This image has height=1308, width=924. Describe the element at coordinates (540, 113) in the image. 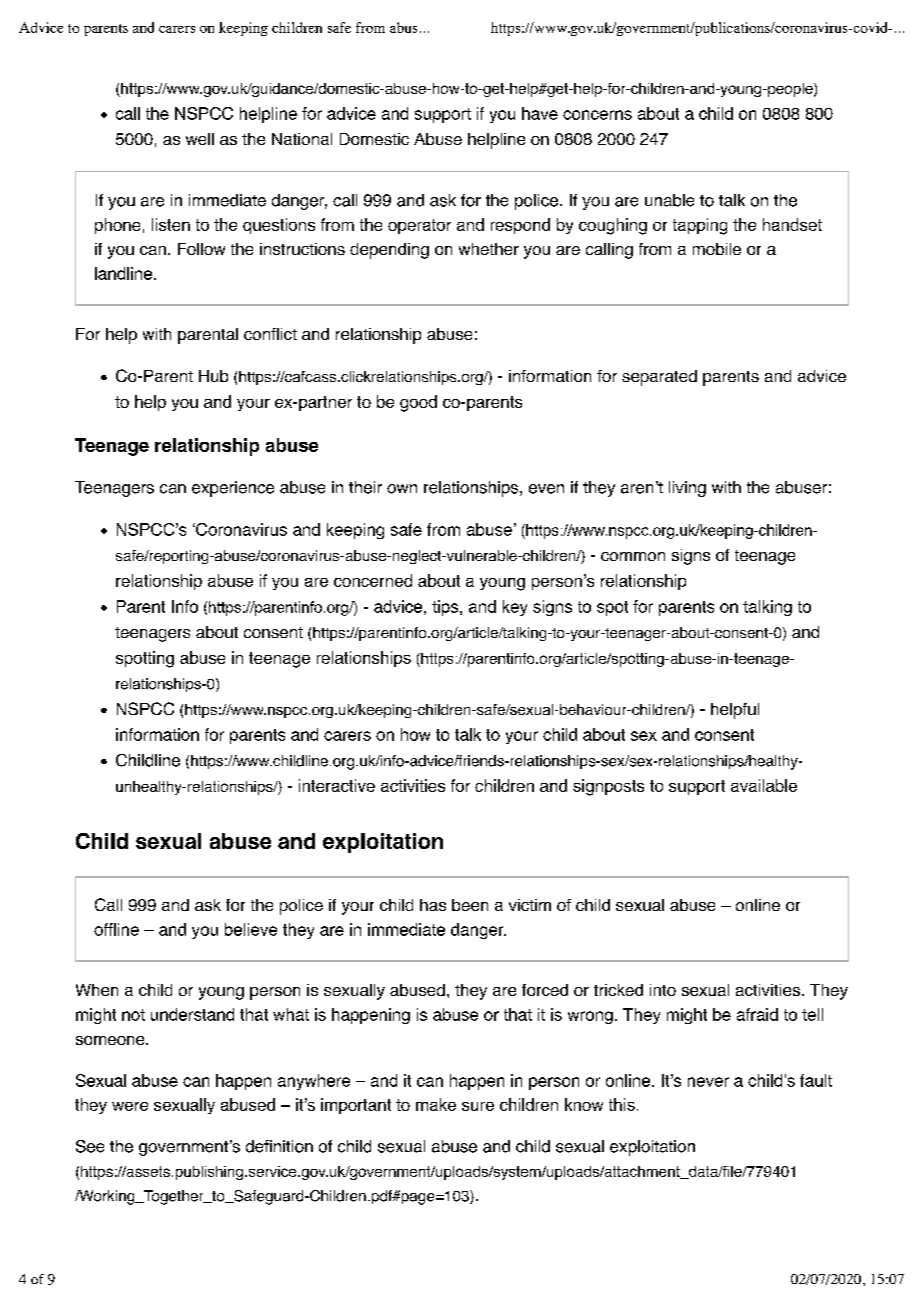

I see `have` at that location.
